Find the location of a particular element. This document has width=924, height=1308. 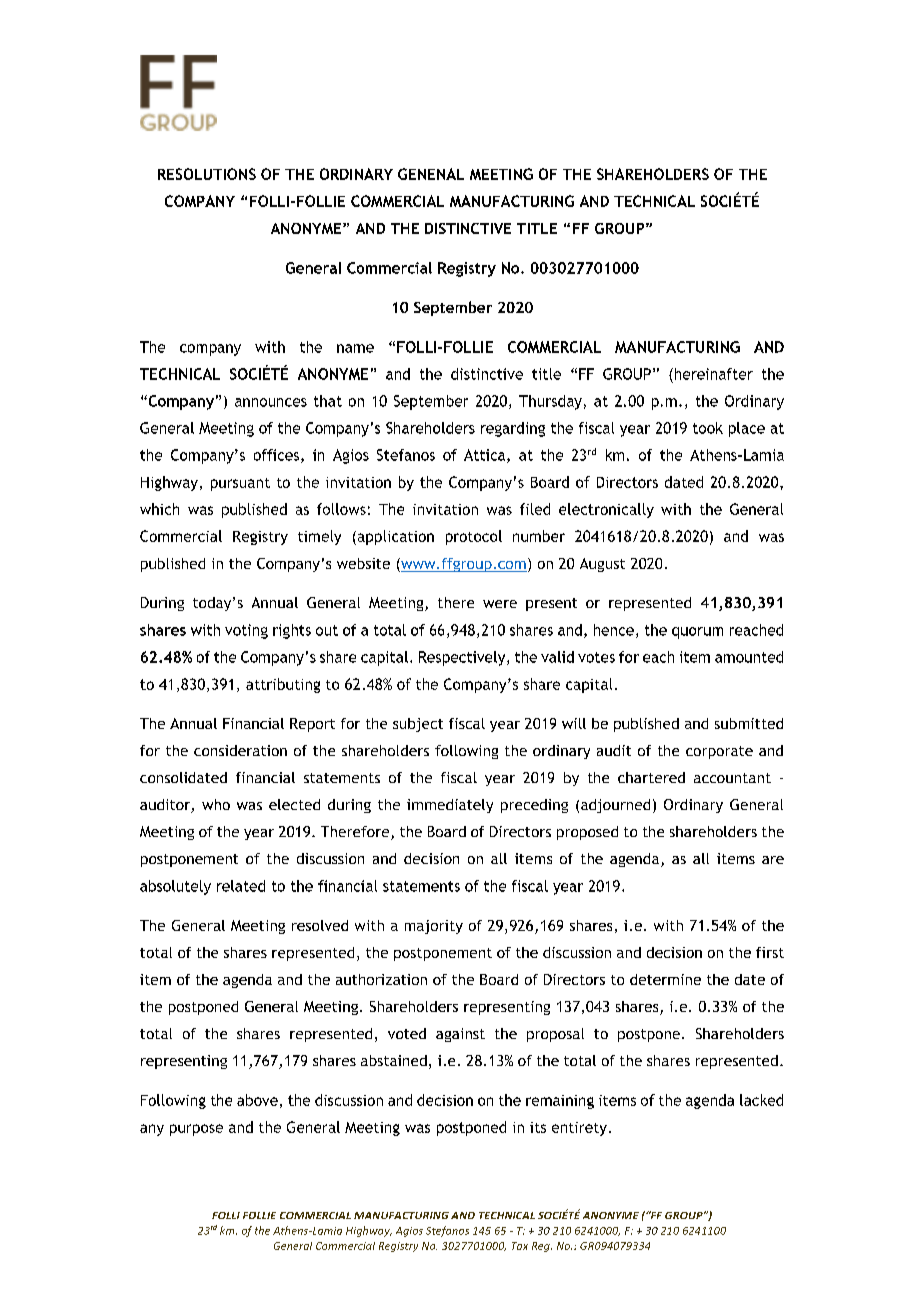

first is located at coordinates (770, 952).
